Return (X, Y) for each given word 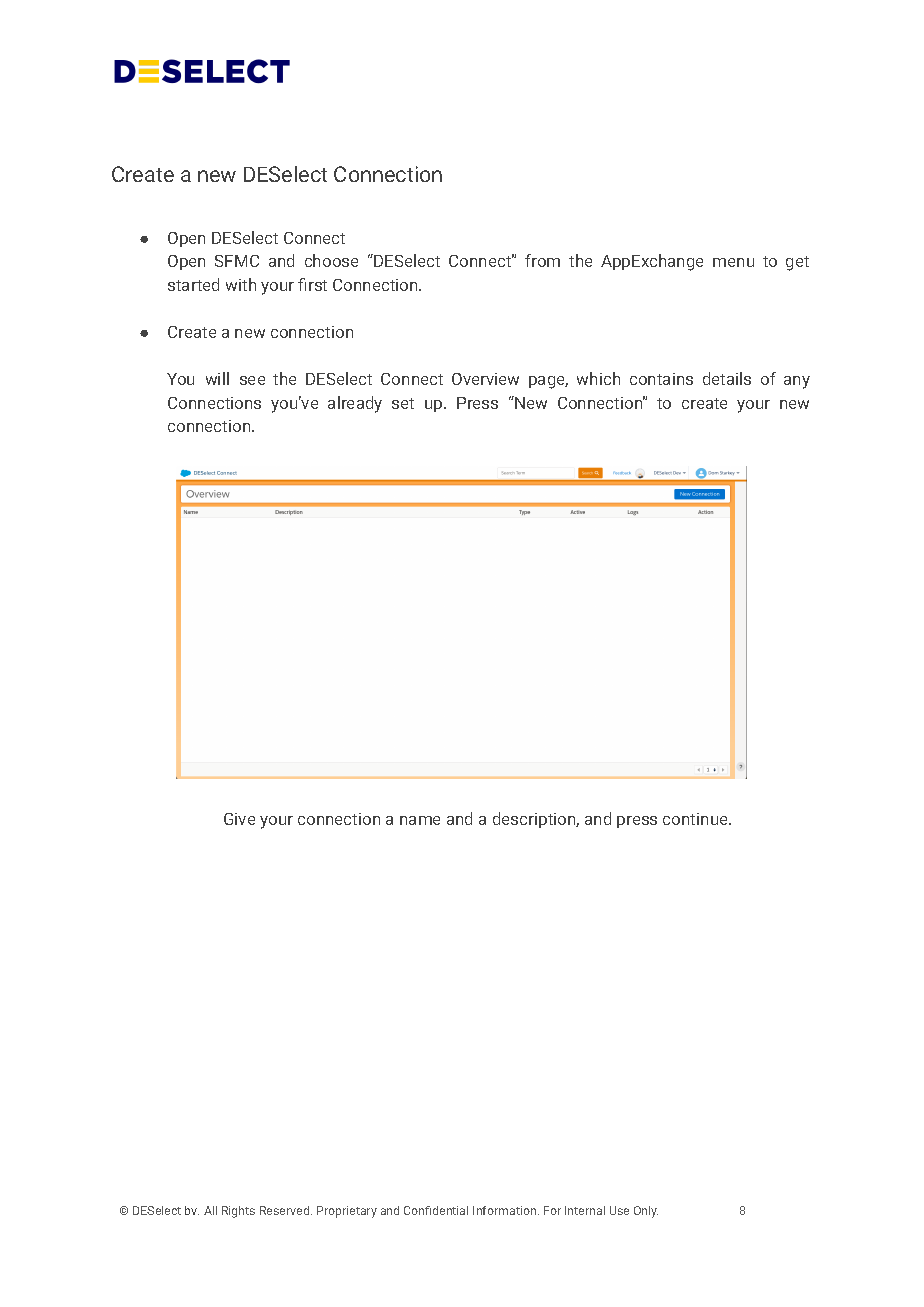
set (403, 403)
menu (733, 262)
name (420, 820)
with (241, 284)
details (727, 378)
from (542, 260)
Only (646, 1212)
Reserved (286, 1210)
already (355, 404)
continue (696, 819)
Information (506, 1210)
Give (239, 819)
